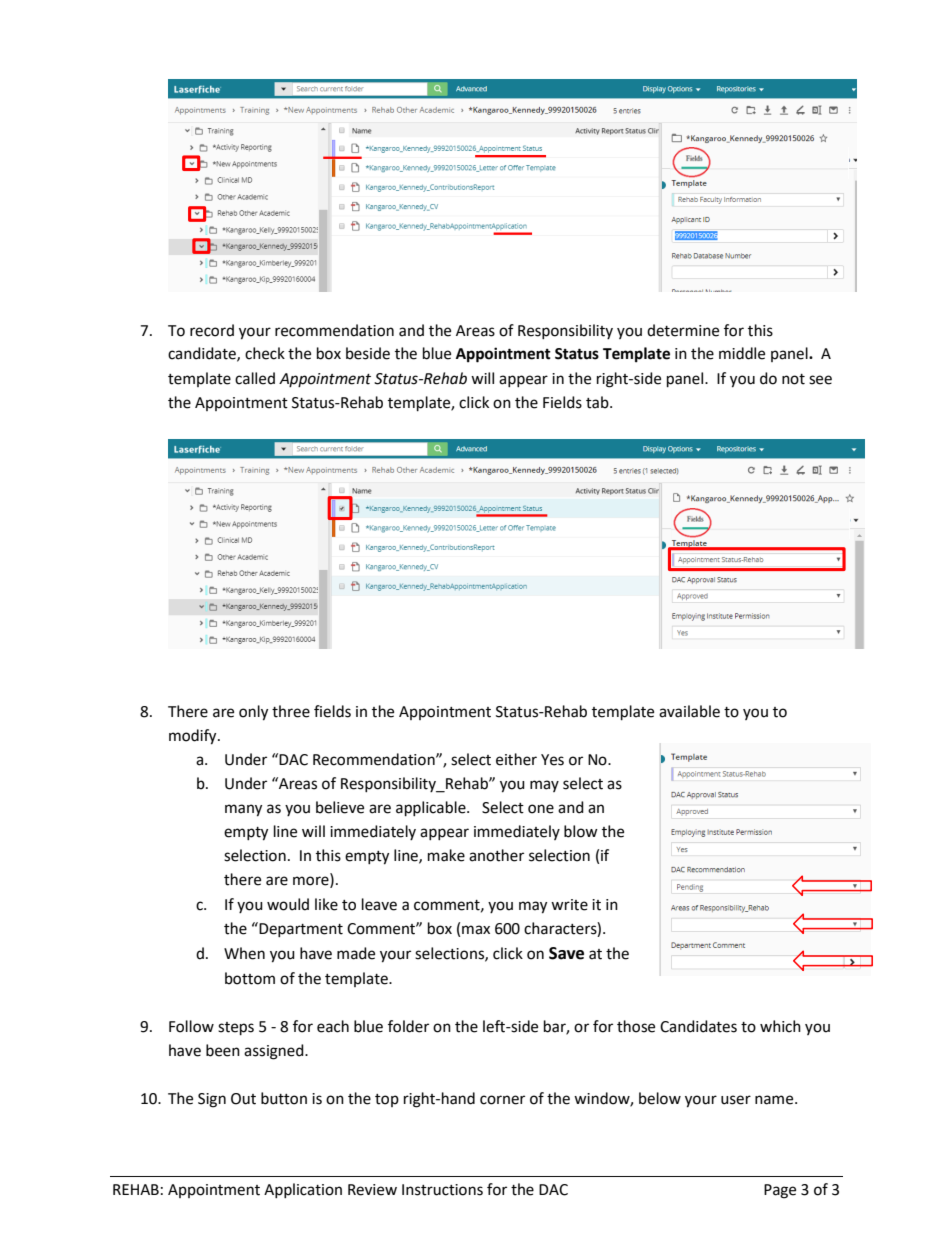 This screenshot has width=952, height=1233. I want to click on tab, so click(598, 402).
